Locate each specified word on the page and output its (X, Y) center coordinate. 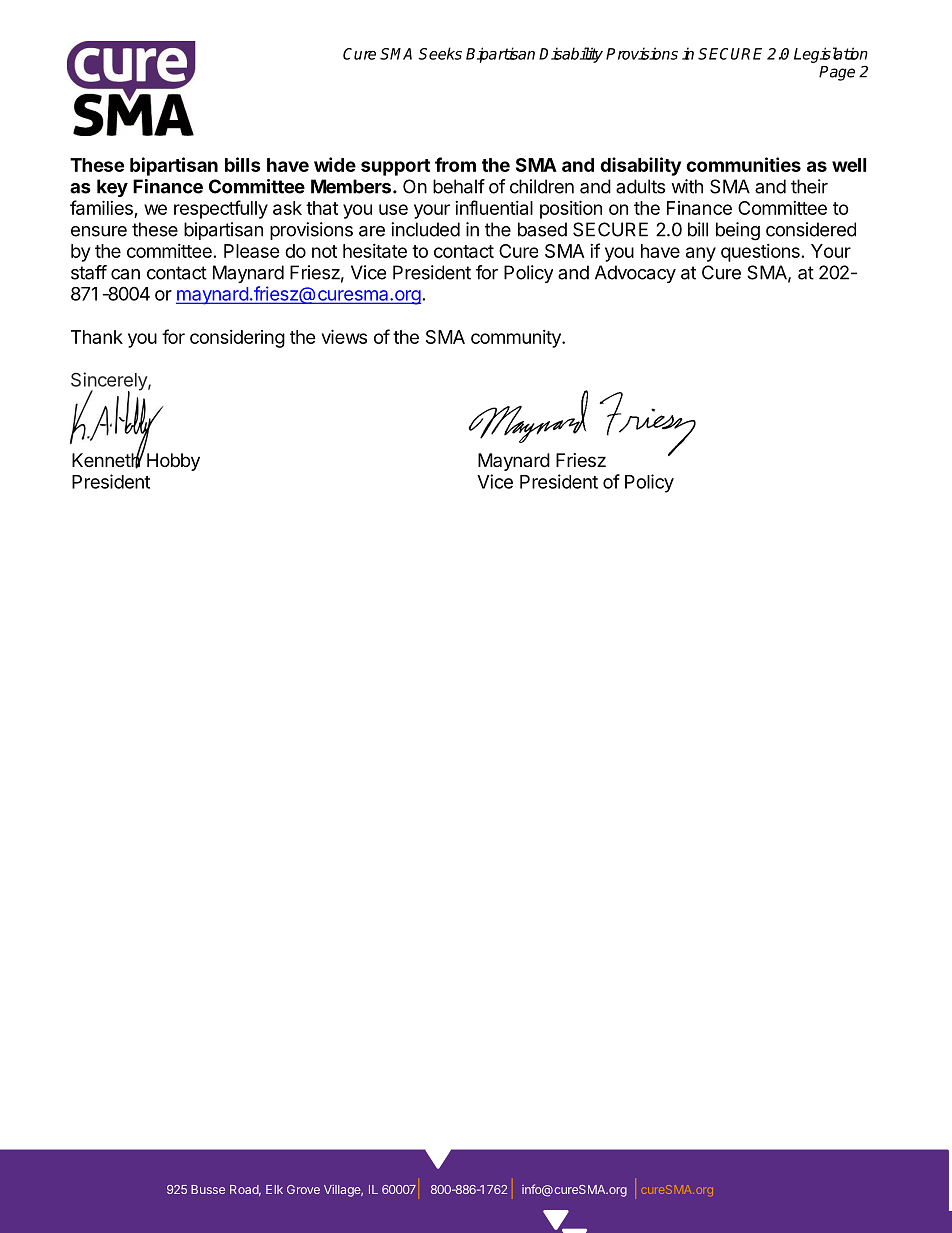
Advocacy (635, 274)
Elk (274, 1189)
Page (837, 73)
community (517, 339)
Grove (303, 1189)
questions (760, 253)
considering (237, 339)
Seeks (440, 53)
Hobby (173, 462)
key (112, 188)
